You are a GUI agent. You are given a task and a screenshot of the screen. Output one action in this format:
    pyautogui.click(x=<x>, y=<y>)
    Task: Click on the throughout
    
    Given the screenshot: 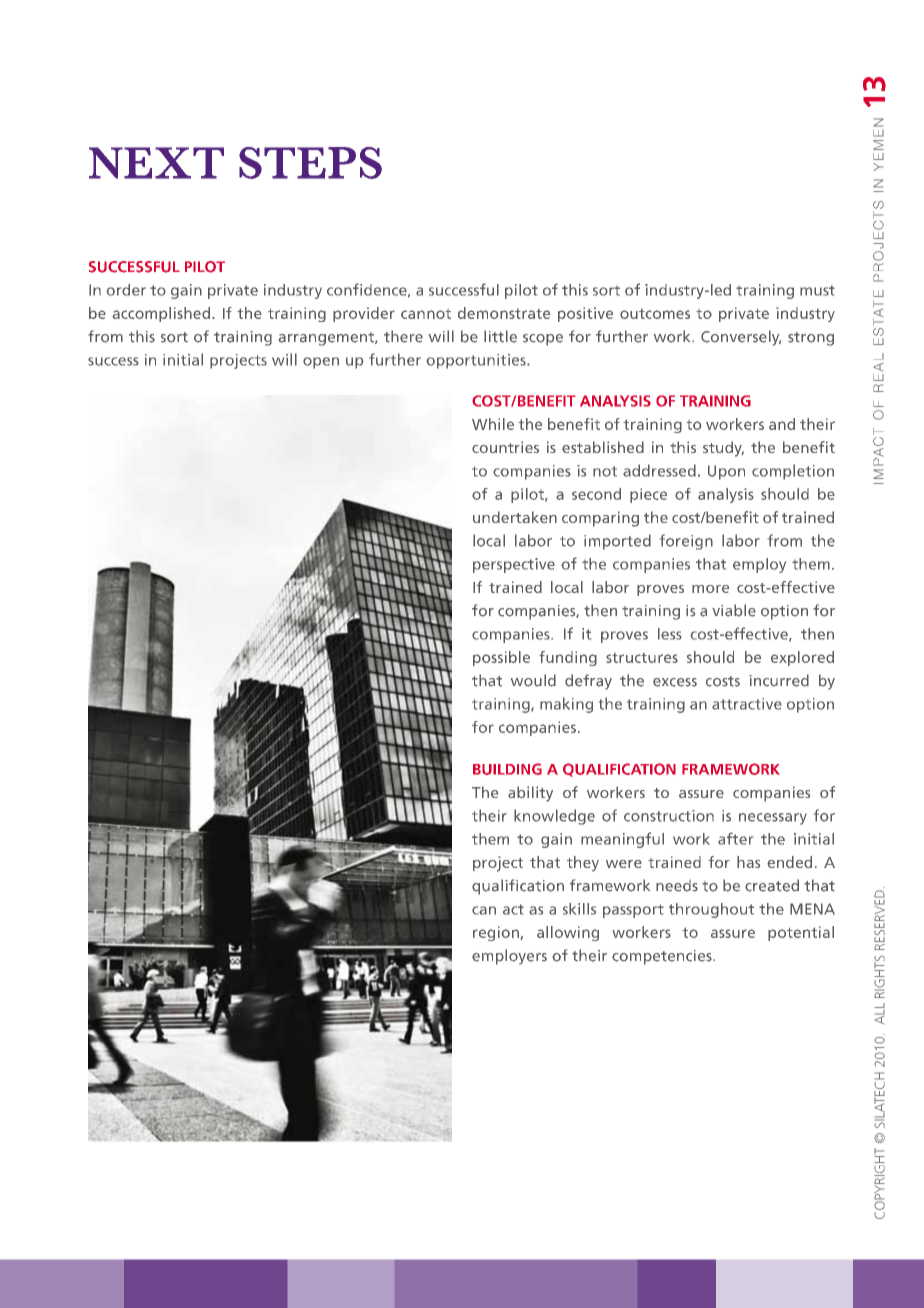 What is the action you would take?
    pyautogui.click(x=711, y=910)
